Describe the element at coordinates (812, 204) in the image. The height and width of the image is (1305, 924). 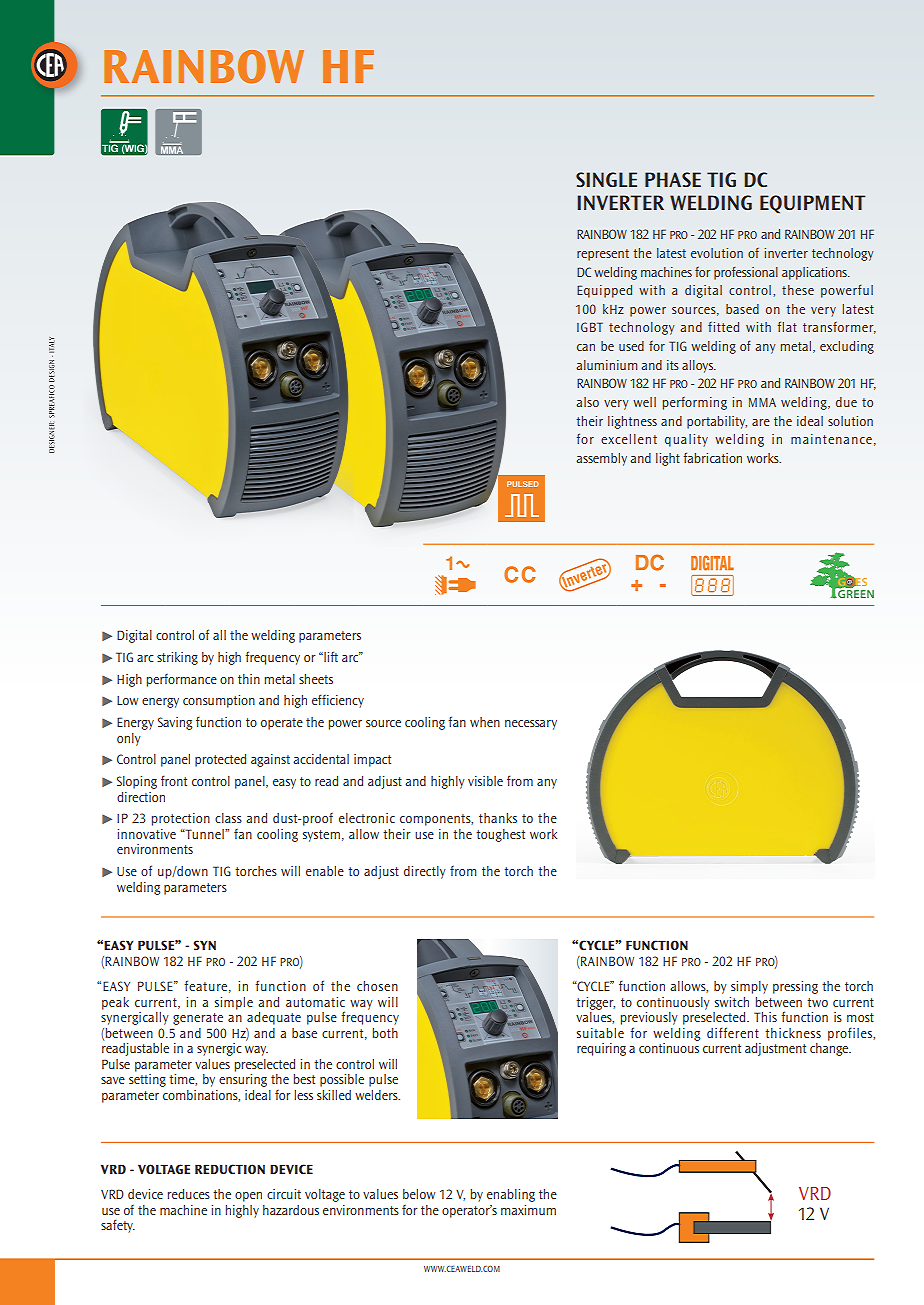
I see `EQUIPMENT` at that location.
